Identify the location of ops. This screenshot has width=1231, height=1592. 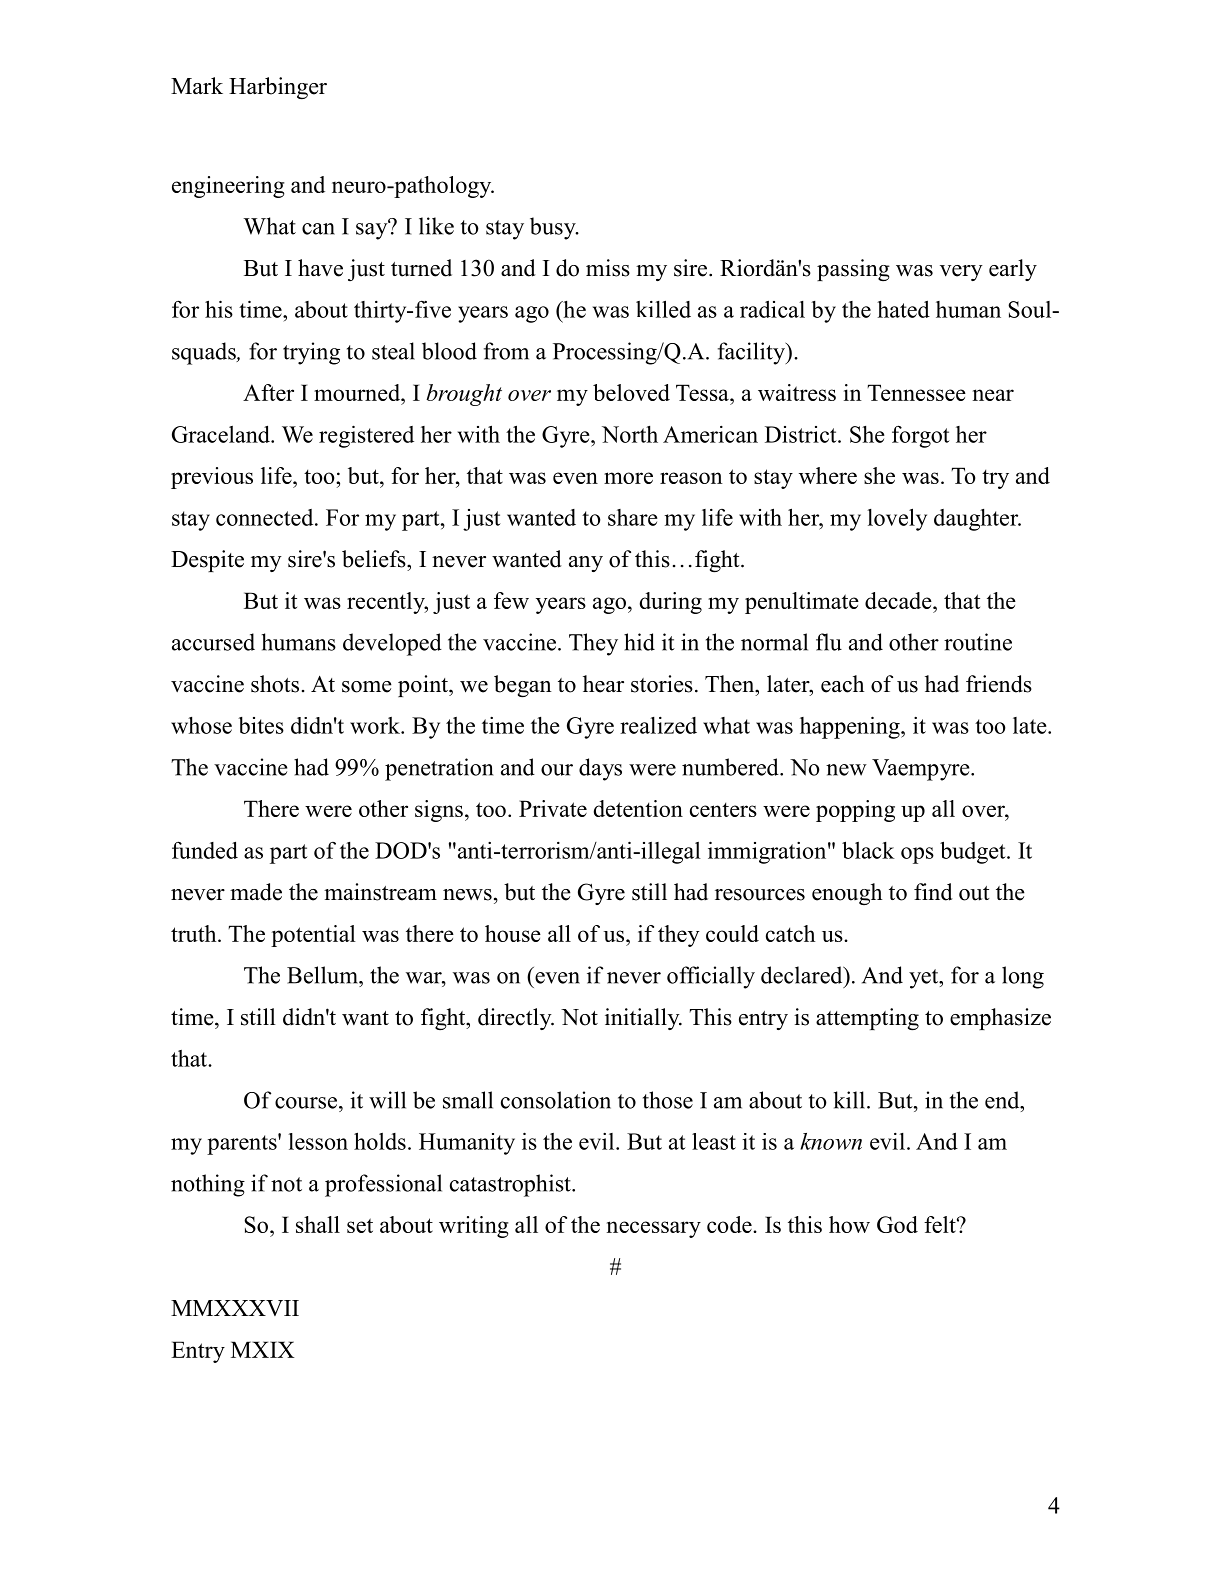
(917, 855).
